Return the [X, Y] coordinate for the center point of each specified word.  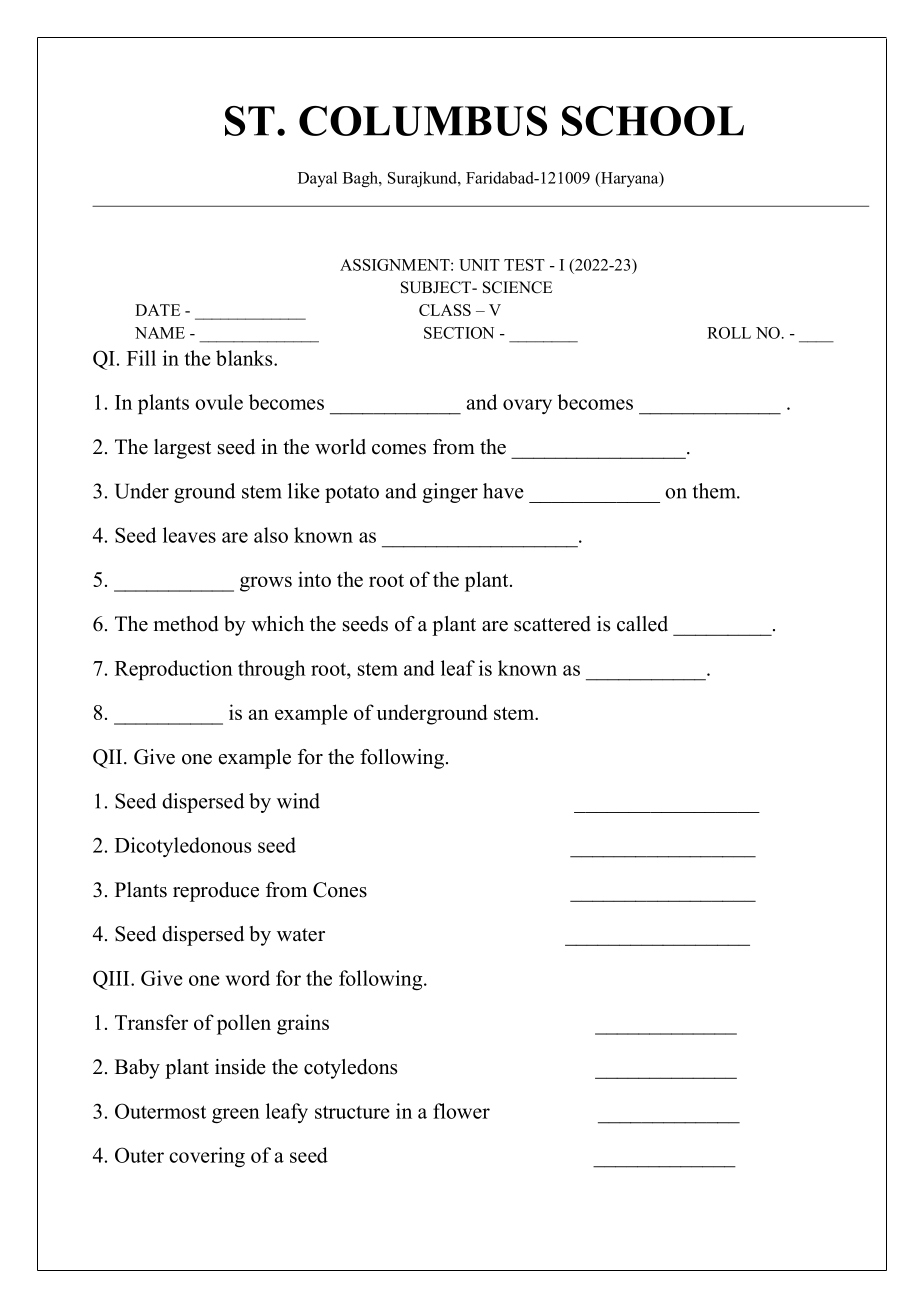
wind [298, 801]
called [642, 624]
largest [182, 449]
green [236, 1116]
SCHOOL [653, 121]
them [715, 491]
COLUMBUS [423, 121]
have [503, 491]
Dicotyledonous [183, 847]
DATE [157, 310]
